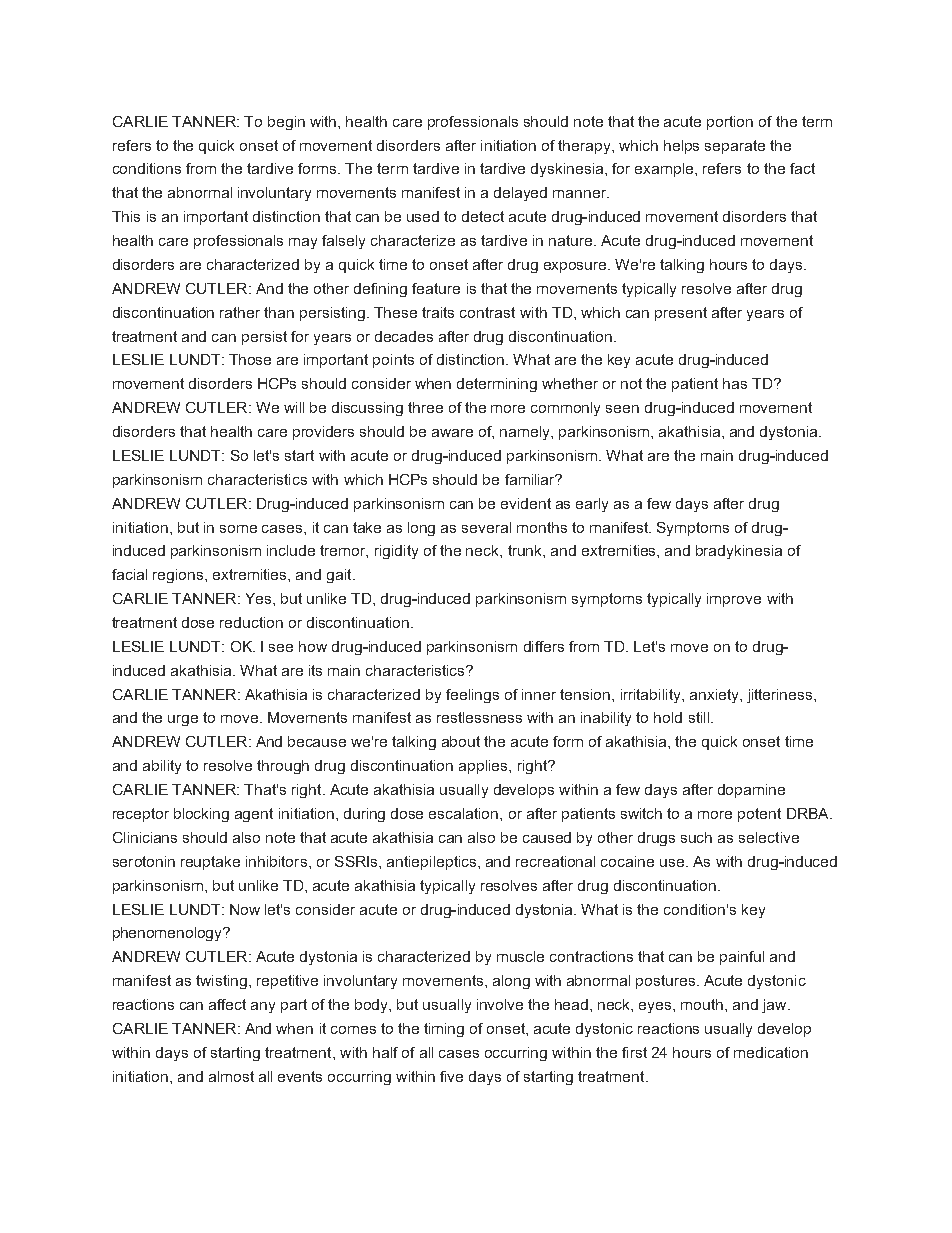  What do you see at coordinates (734, 600) in the document?
I see `improve` at bounding box center [734, 600].
